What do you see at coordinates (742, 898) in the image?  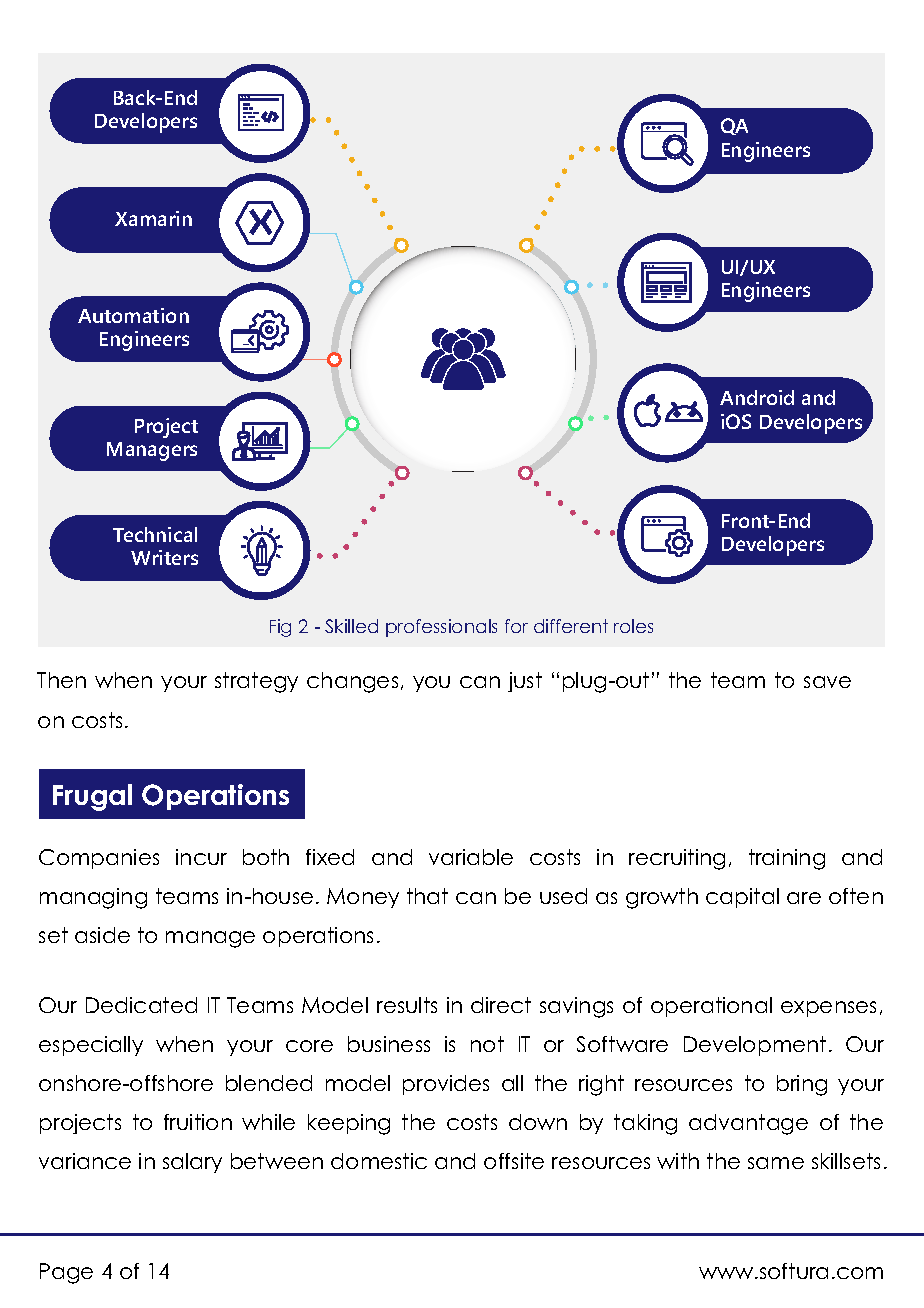 I see `capital` at bounding box center [742, 898].
